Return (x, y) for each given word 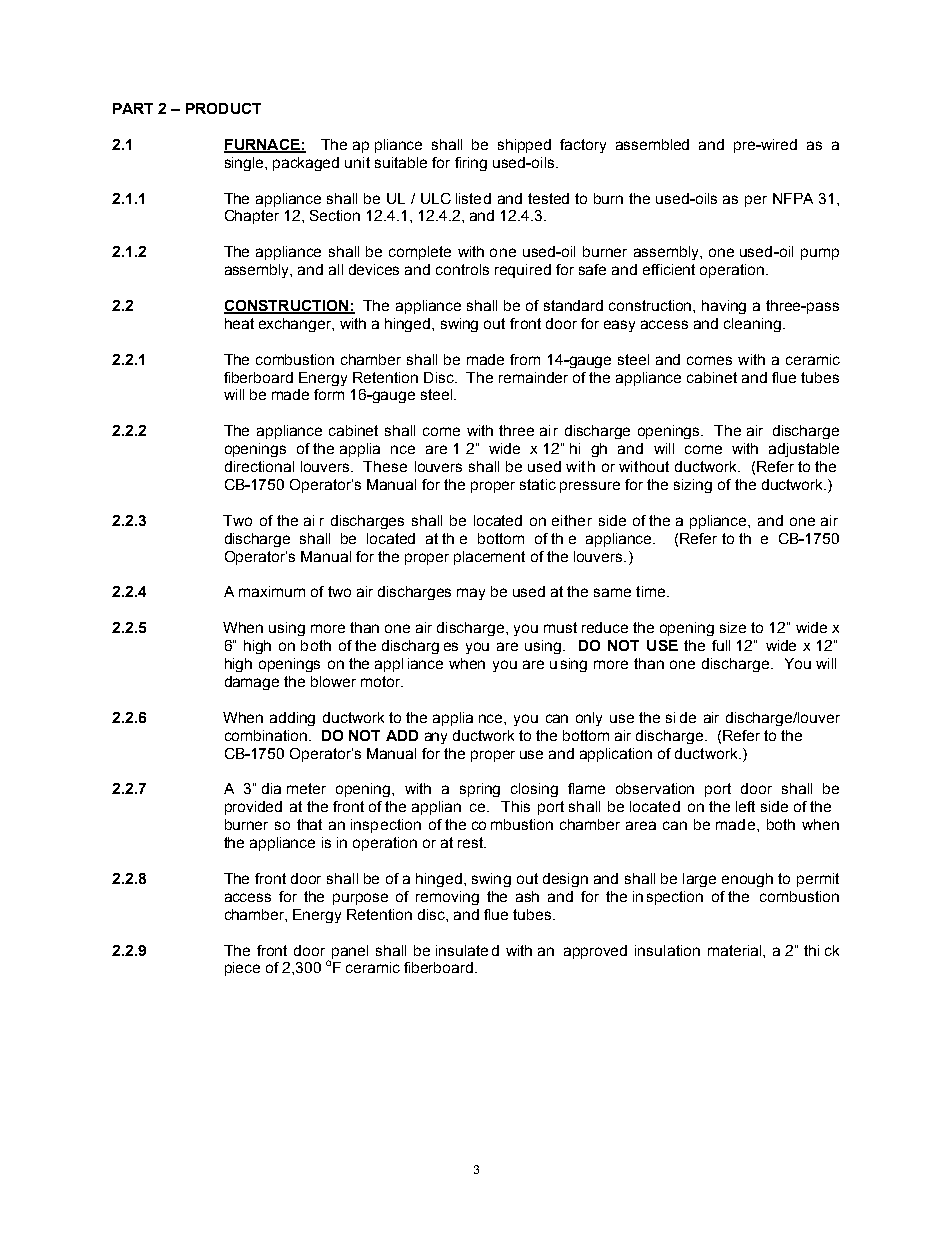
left (745, 806)
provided (253, 808)
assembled (652, 144)
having (724, 307)
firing (471, 164)
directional (259, 466)
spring (480, 790)
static (538, 484)
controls (462, 269)
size (733, 627)
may (471, 594)
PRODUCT (223, 108)
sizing (693, 486)
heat (239, 323)
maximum (272, 591)
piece (242, 969)
